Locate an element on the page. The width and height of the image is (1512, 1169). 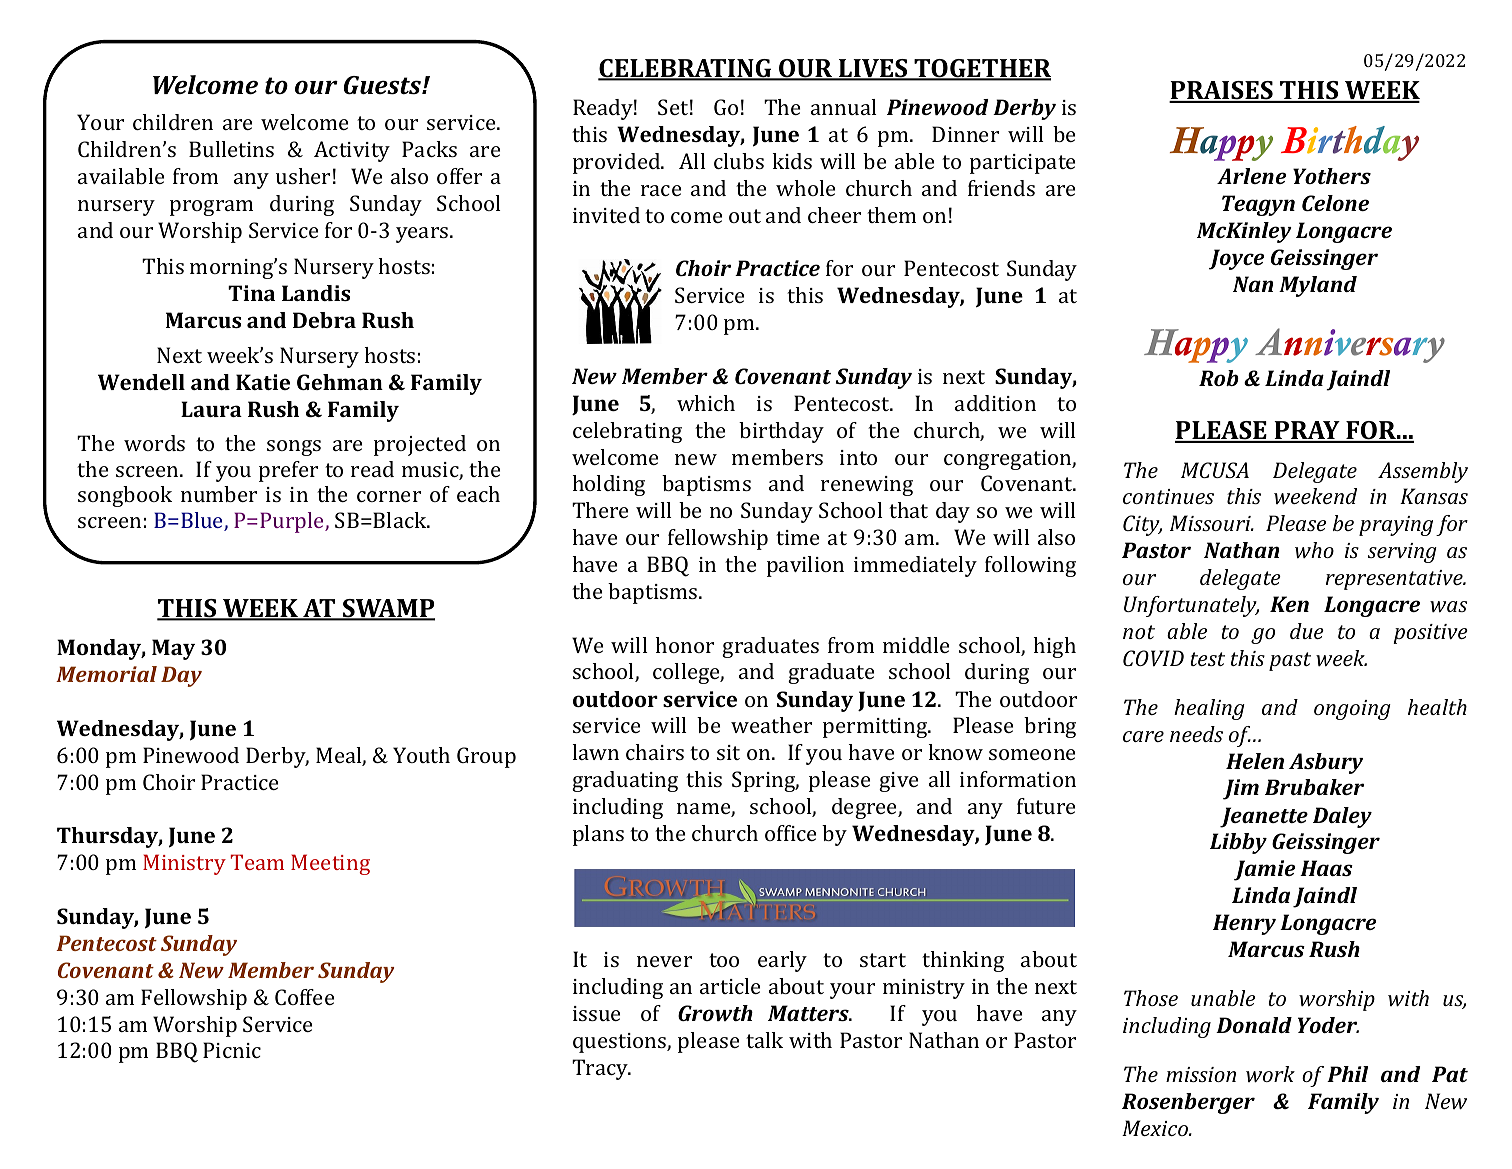
Bulletins is located at coordinates (231, 149).
